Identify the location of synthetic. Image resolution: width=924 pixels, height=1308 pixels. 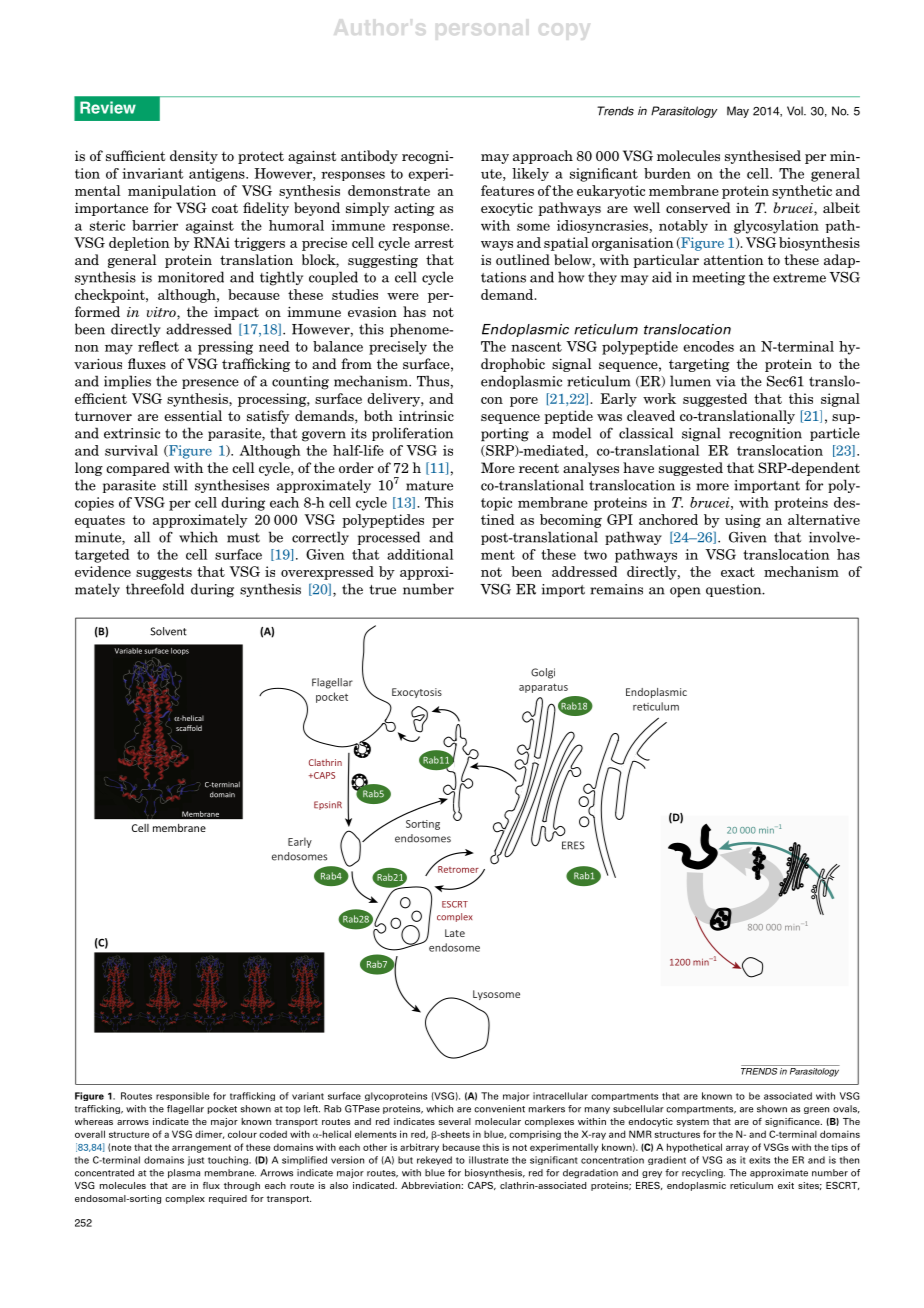
(802, 192).
